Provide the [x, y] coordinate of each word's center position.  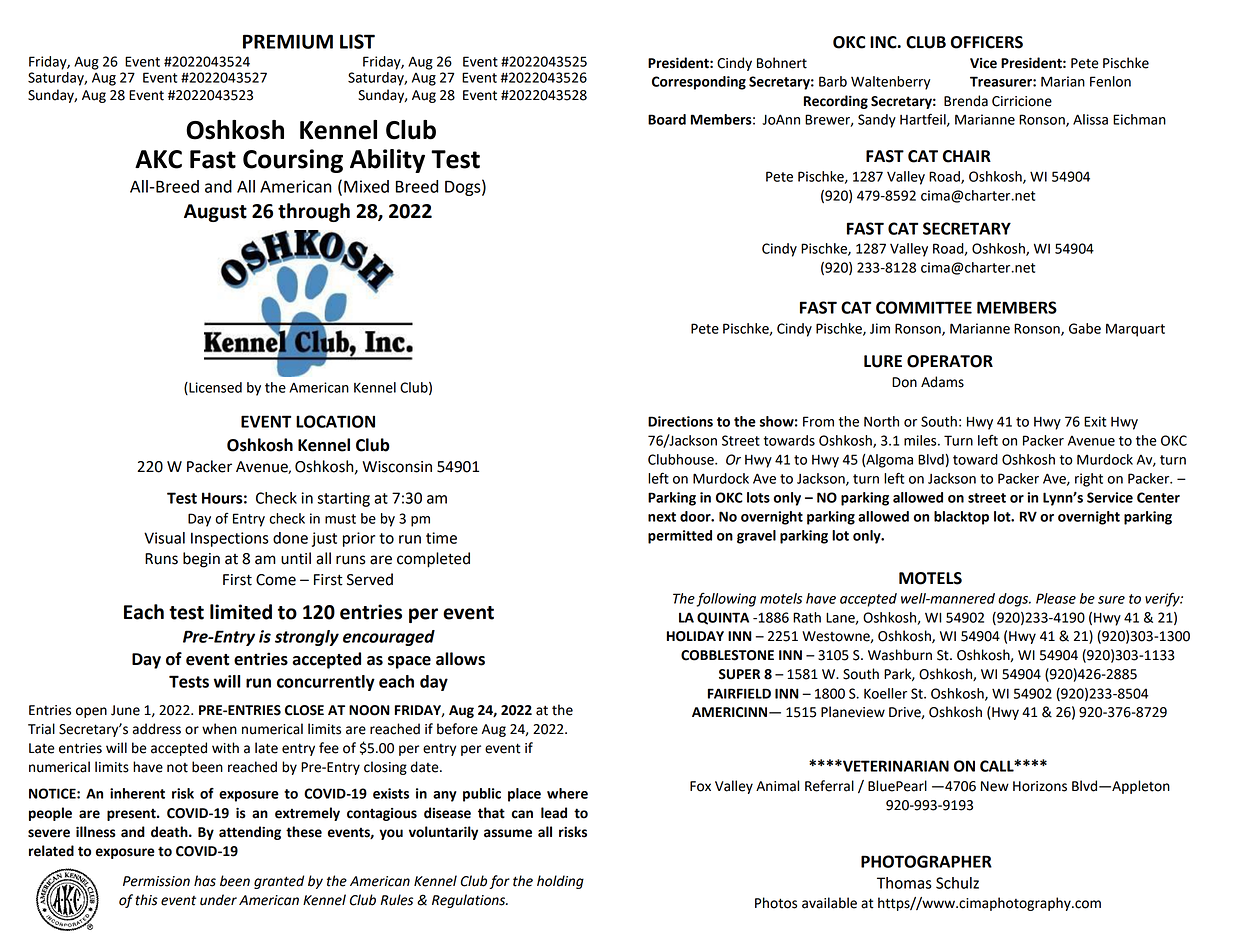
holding [560, 882]
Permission [156, 881]
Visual [164, 538]
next [662, 517]
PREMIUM [288, 41]
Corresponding [699, 83]
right [1089, 480]
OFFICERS [987, 42]
